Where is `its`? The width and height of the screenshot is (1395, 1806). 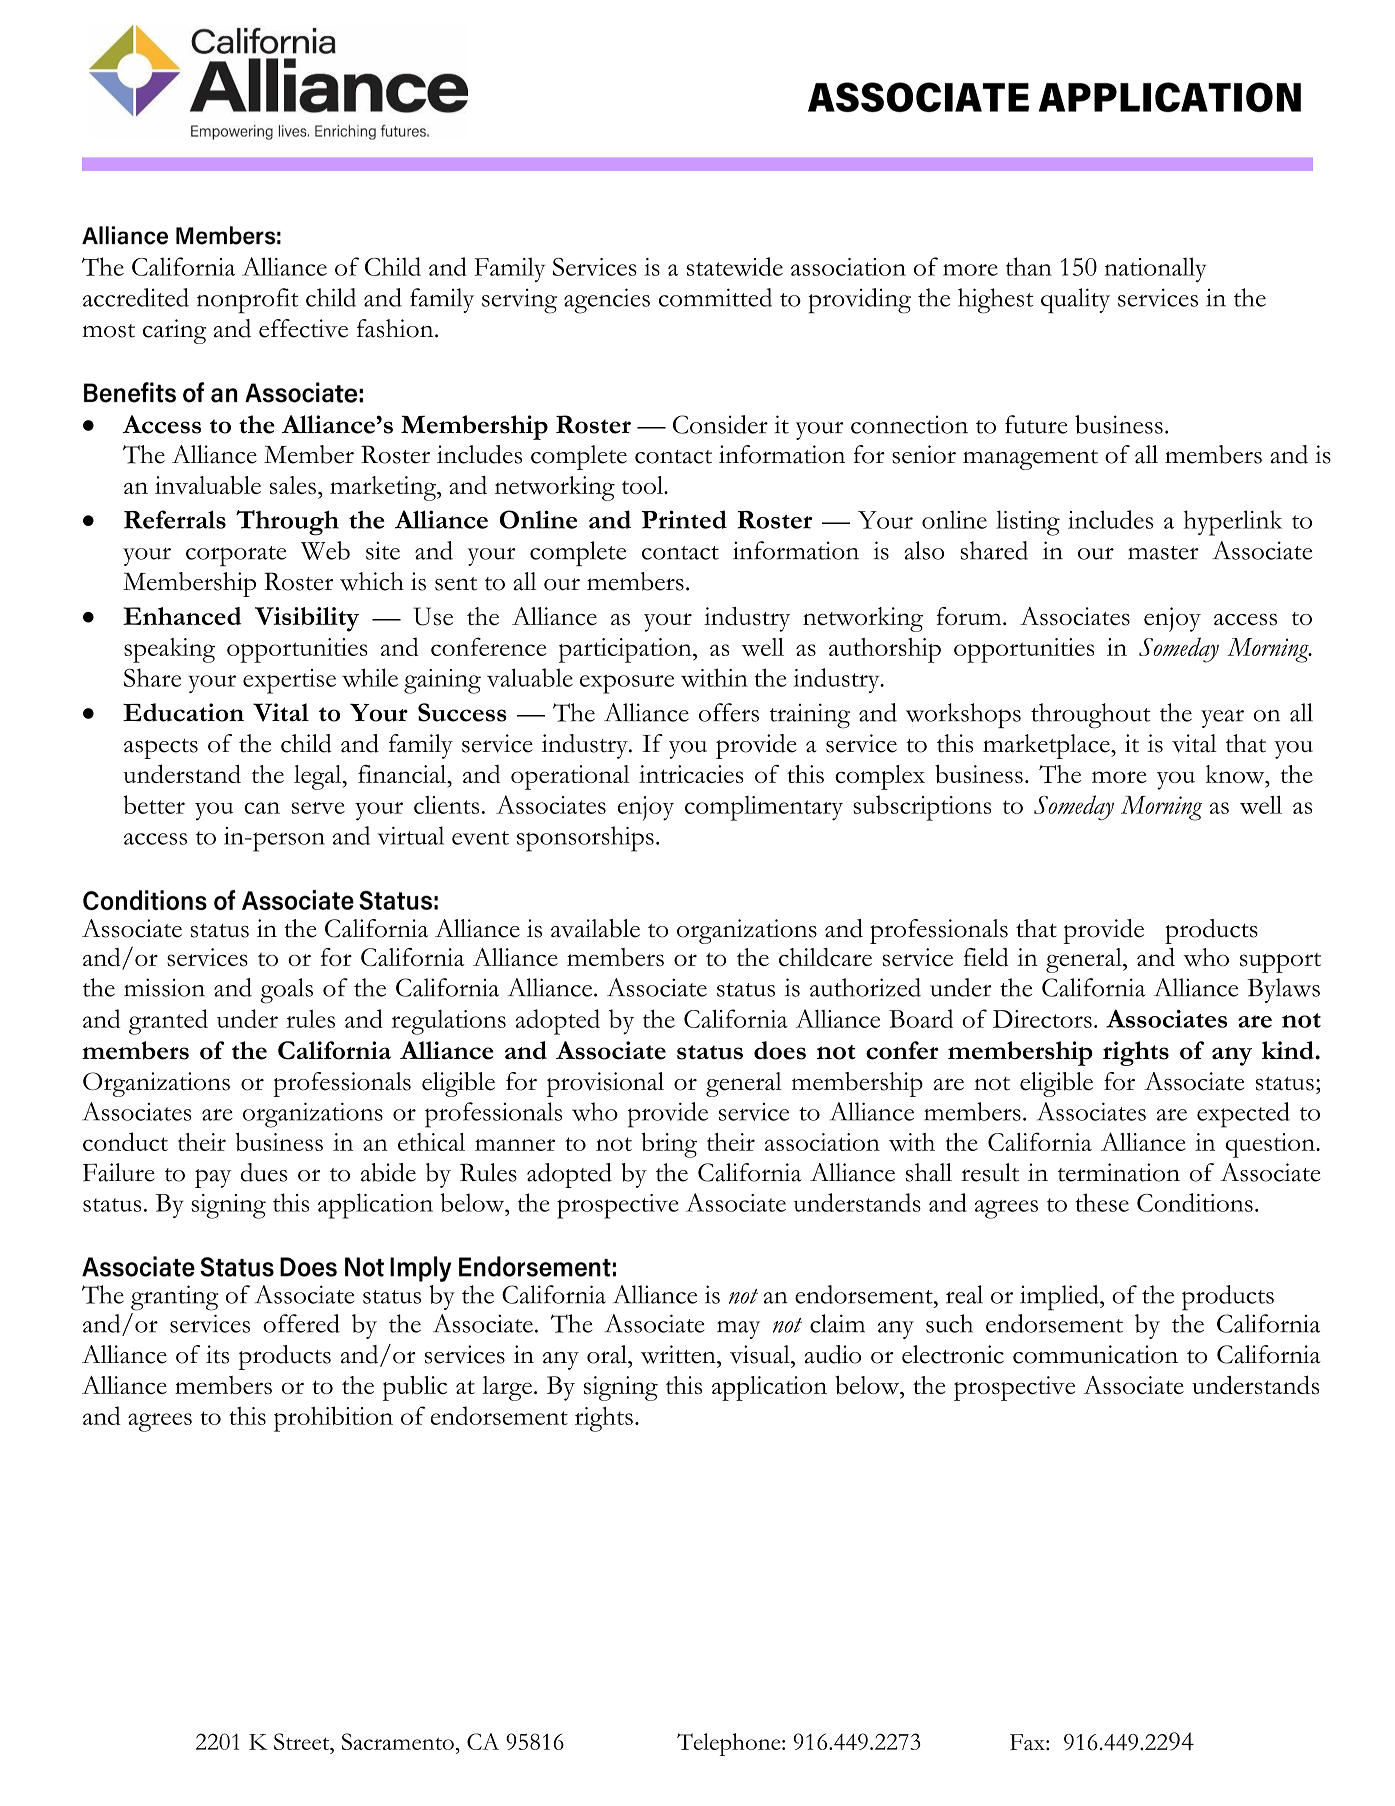 its is located at coordinates (217, 1354).
